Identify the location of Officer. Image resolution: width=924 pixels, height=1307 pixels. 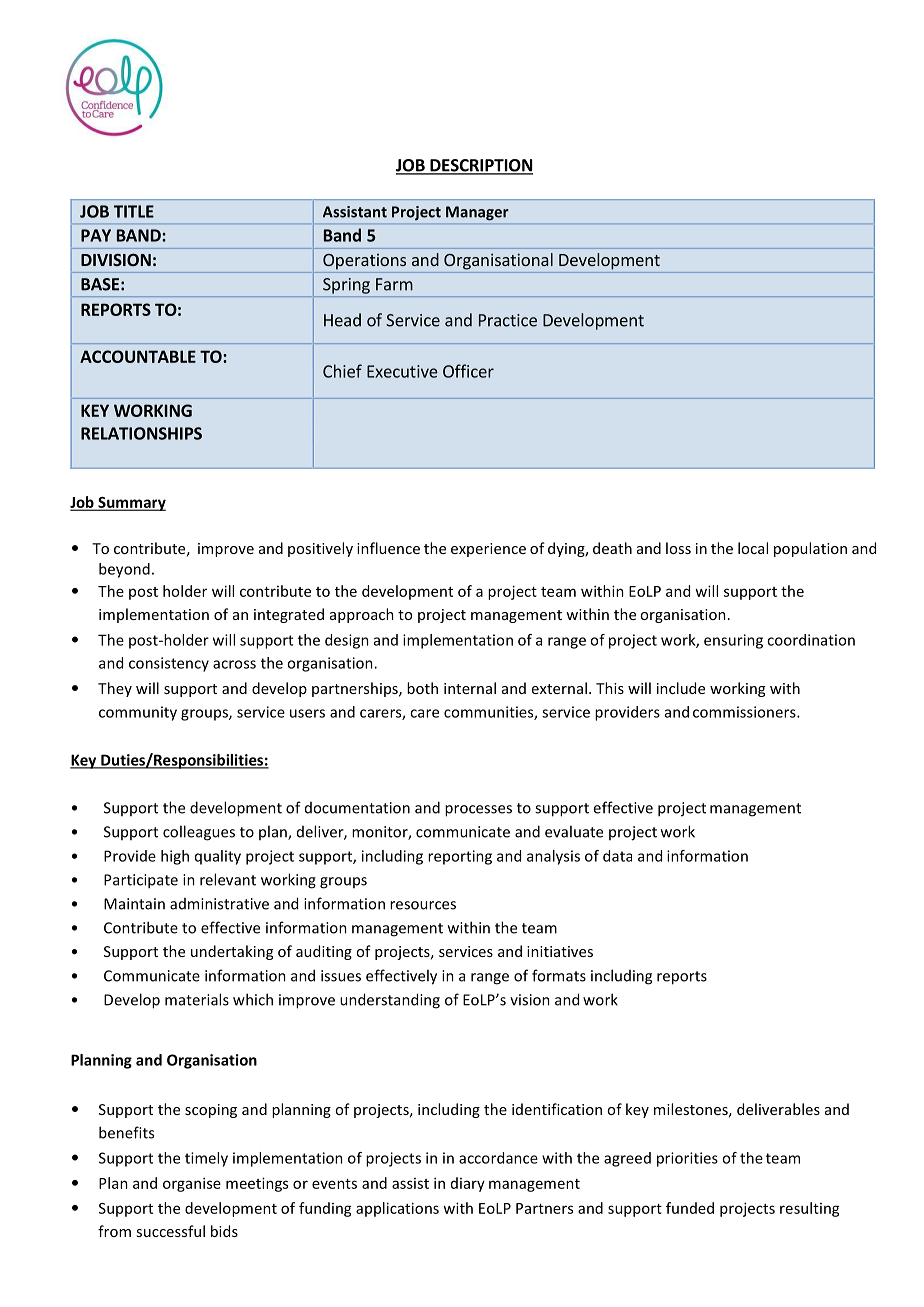
(468, 371).
